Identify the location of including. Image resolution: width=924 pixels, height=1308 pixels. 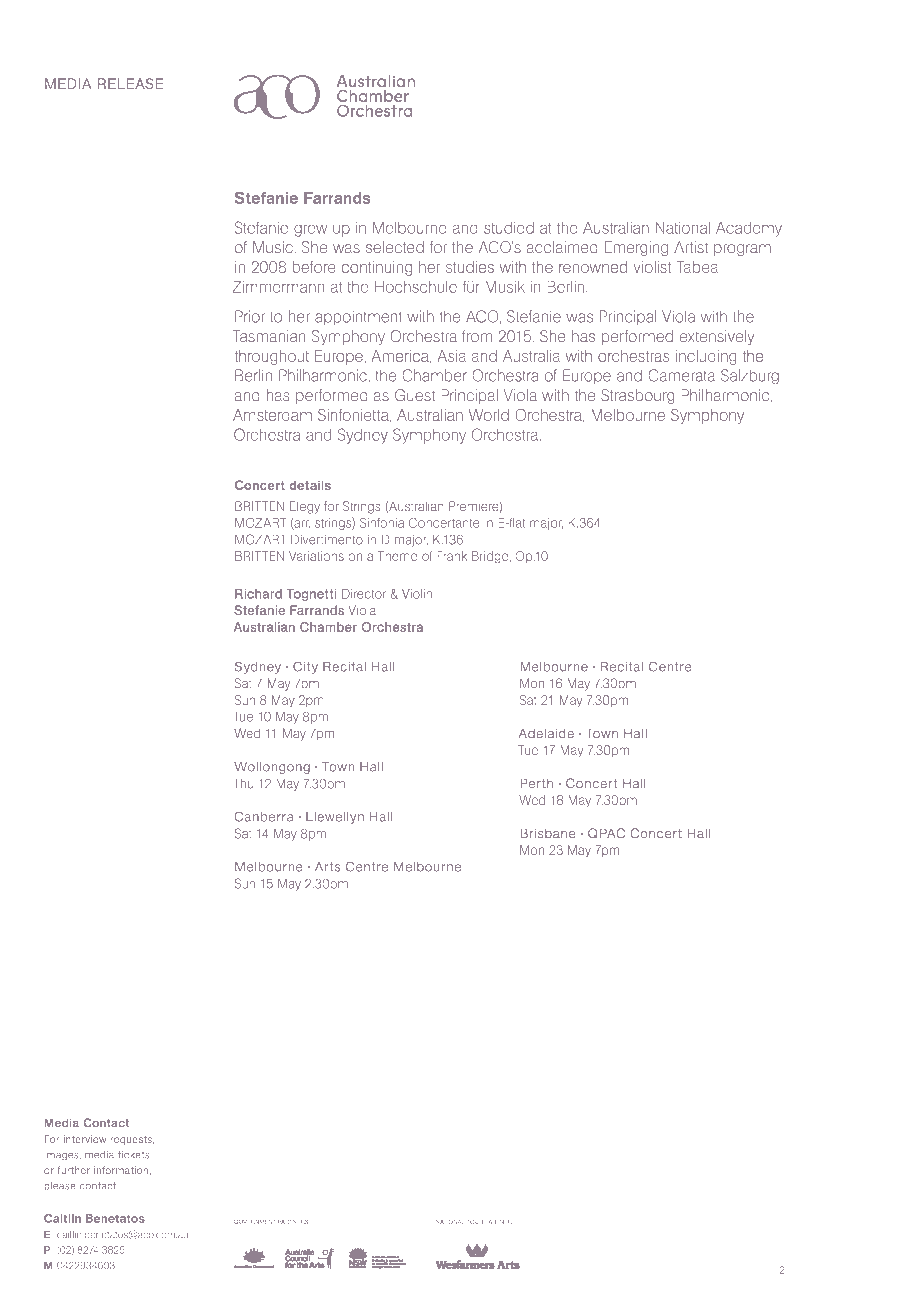
(706, 357).
